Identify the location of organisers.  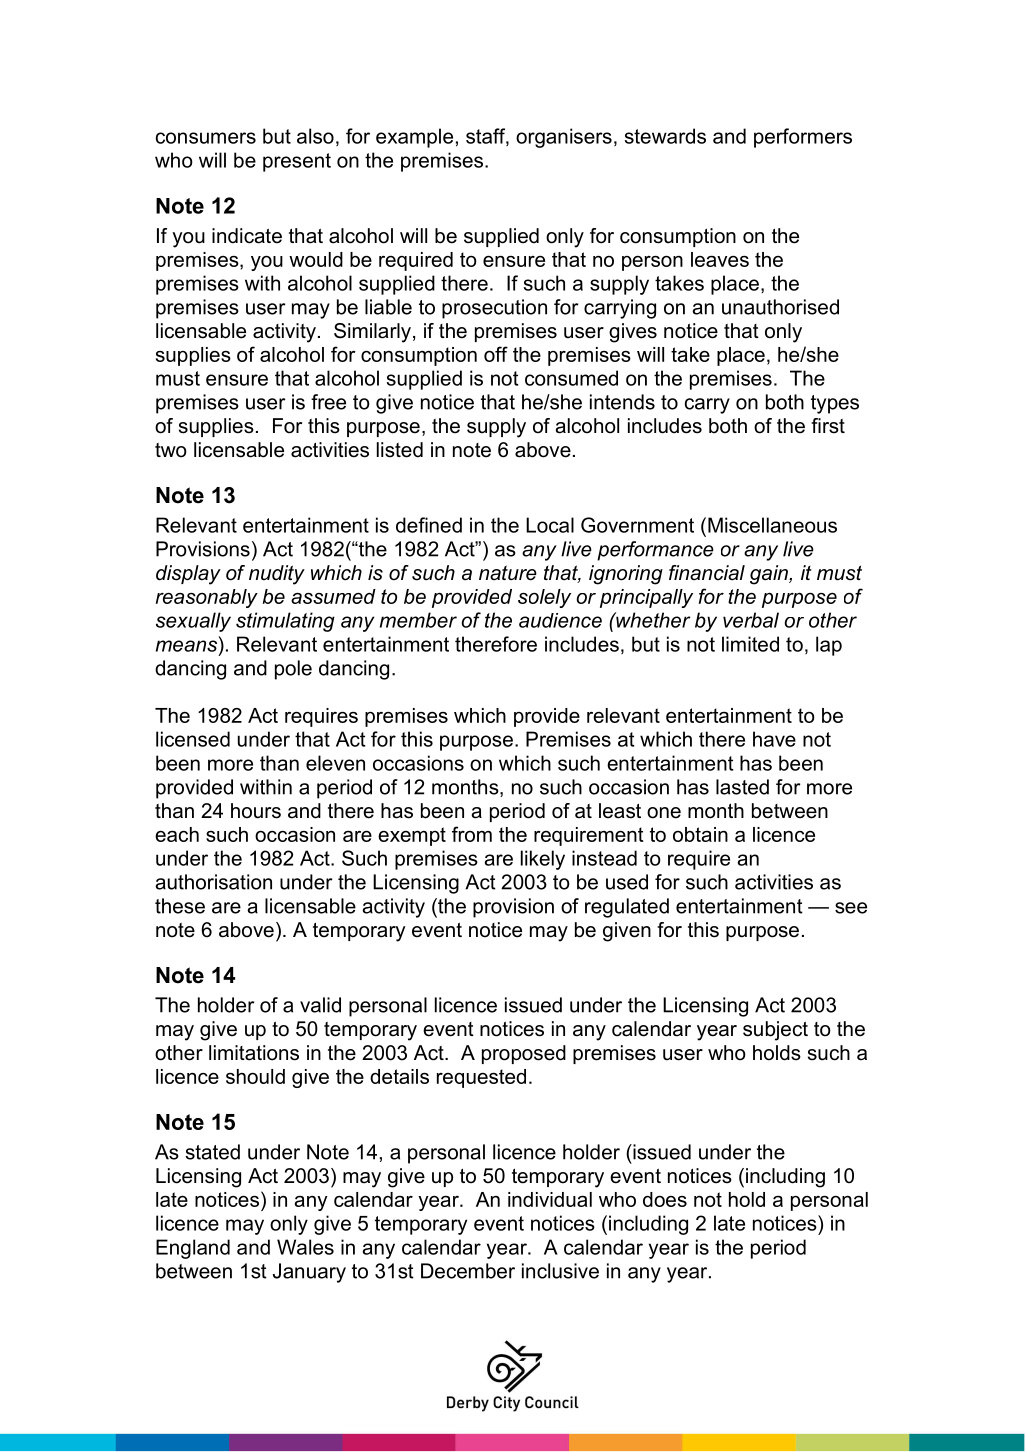
(564, 138).
